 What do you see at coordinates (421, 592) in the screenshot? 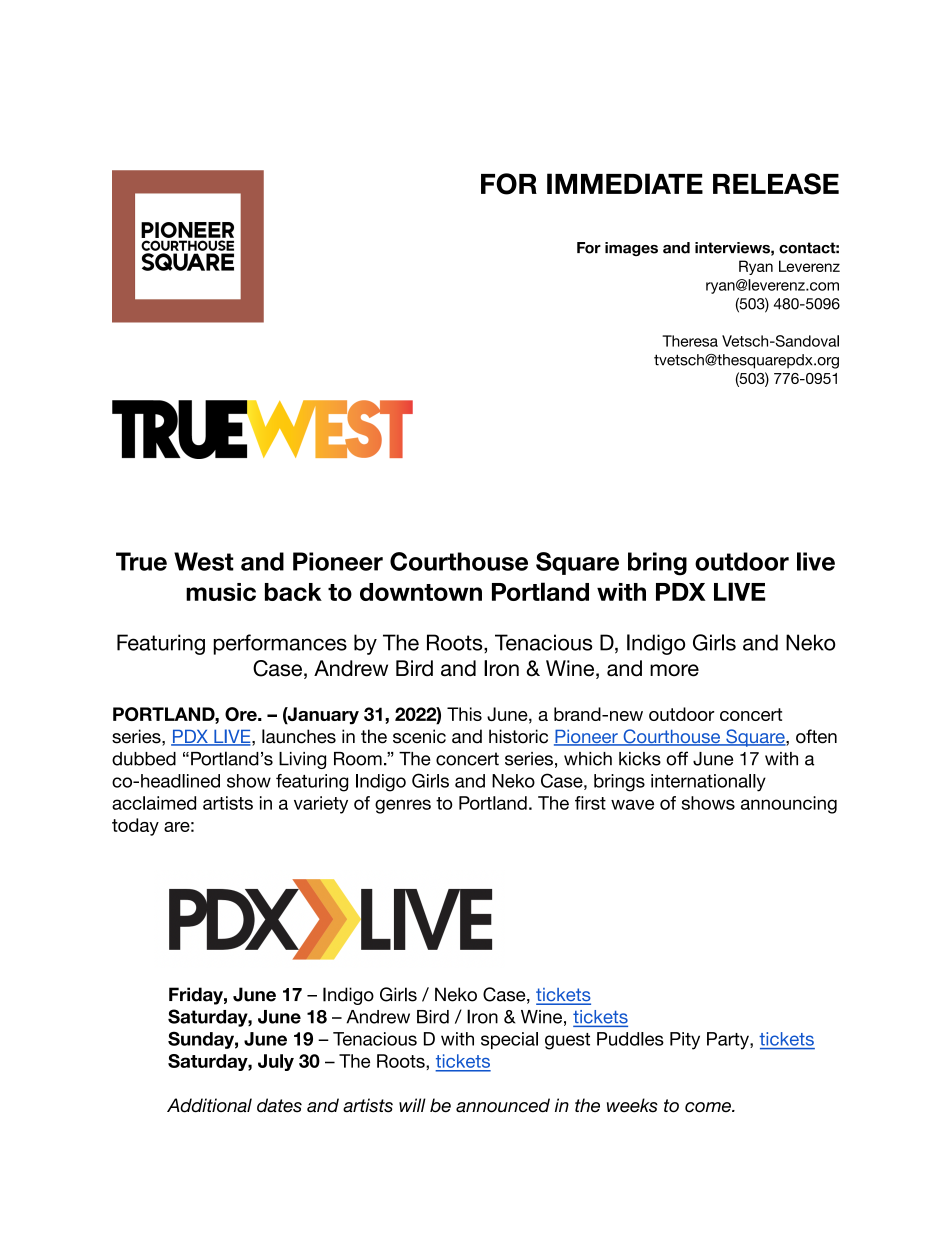
I see `downtown` at bounding box center [421, 592].
